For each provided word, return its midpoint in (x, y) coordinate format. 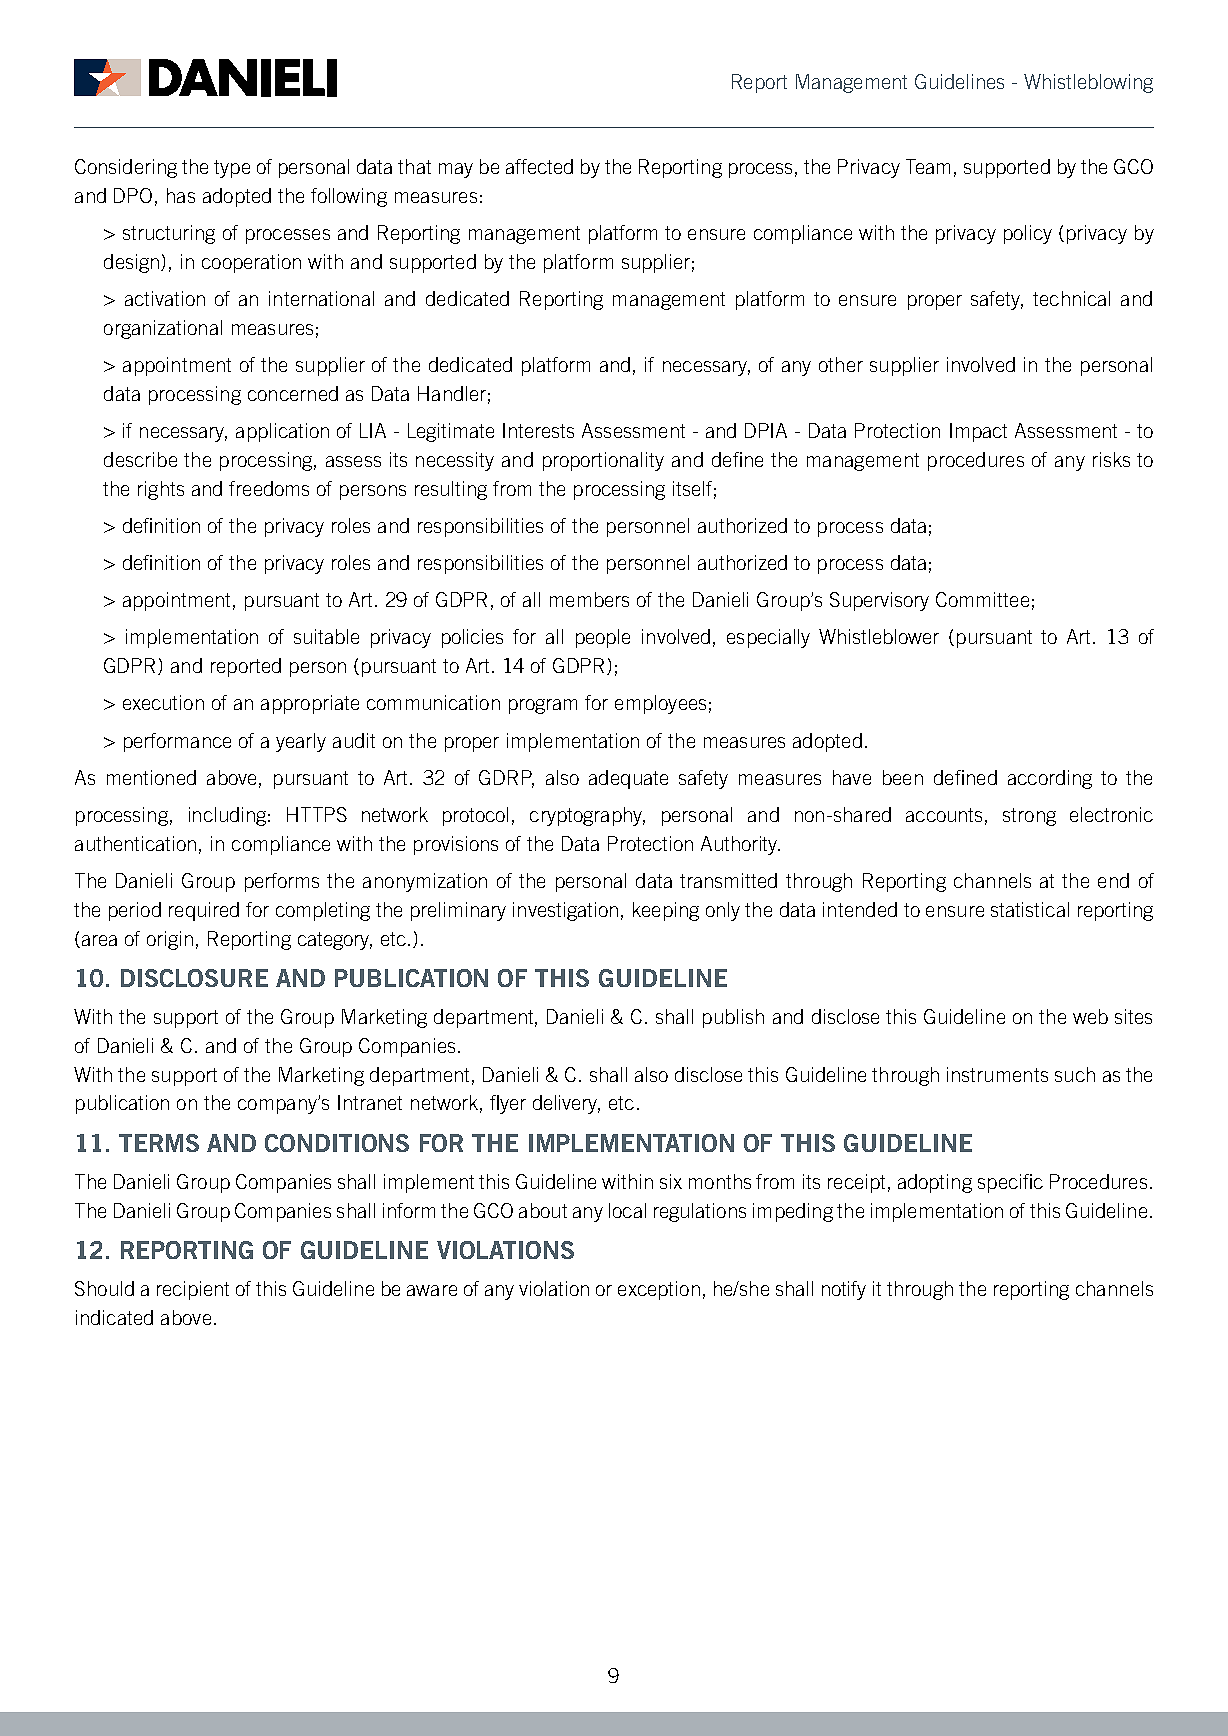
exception (659, 1290)
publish (733, 1018)
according (1050, 779)
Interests (538, 430)
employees (660, 704)
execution (163, 702)
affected (539, 166)
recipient (193, 1290)
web (1090, 1016)
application (282, 432)
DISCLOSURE (194, 978)
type (232, 169)
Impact (978, 432)
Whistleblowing (1088, 83)
